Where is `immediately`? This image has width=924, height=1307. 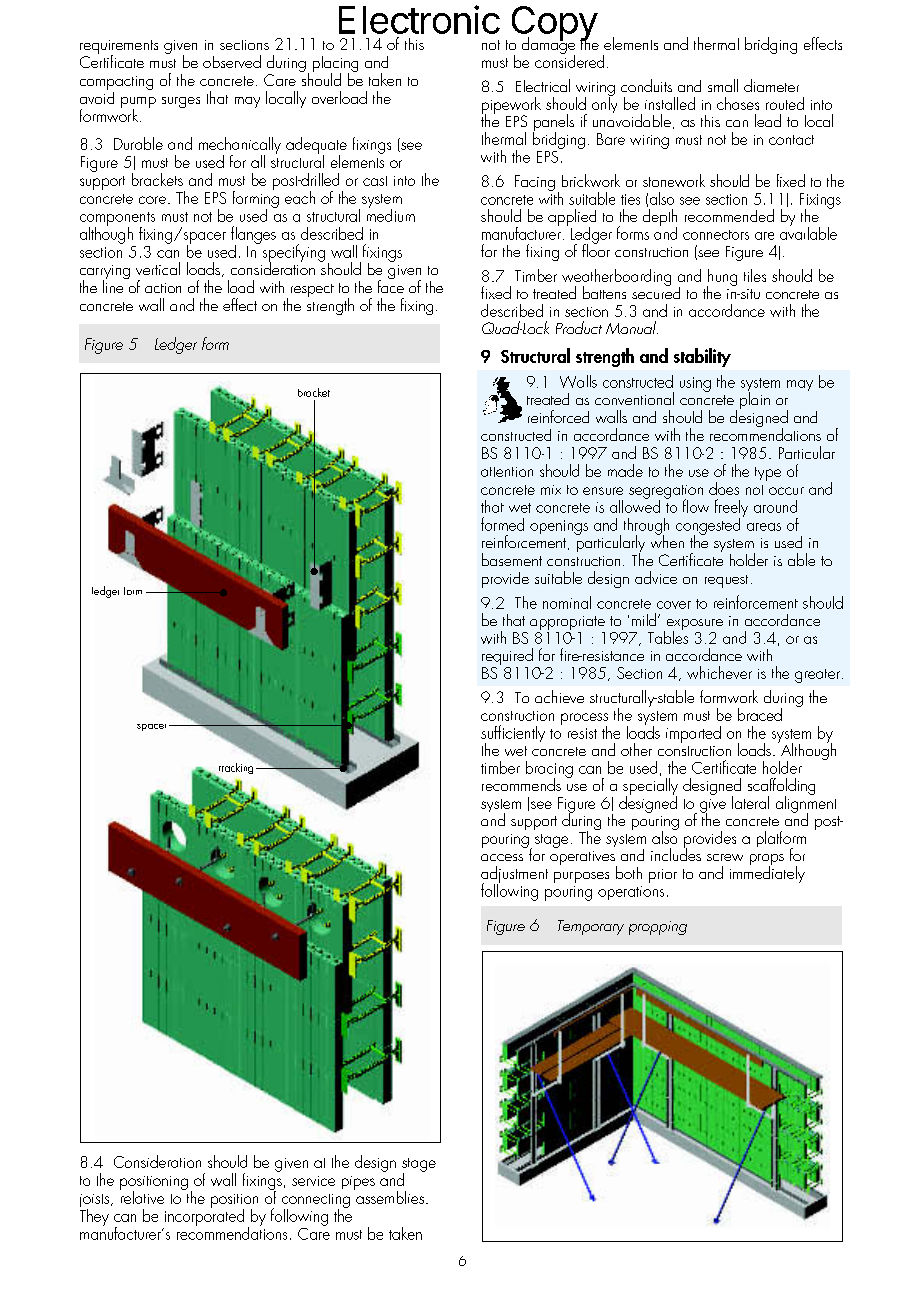 immediately is located at coordinates (767, 873).
